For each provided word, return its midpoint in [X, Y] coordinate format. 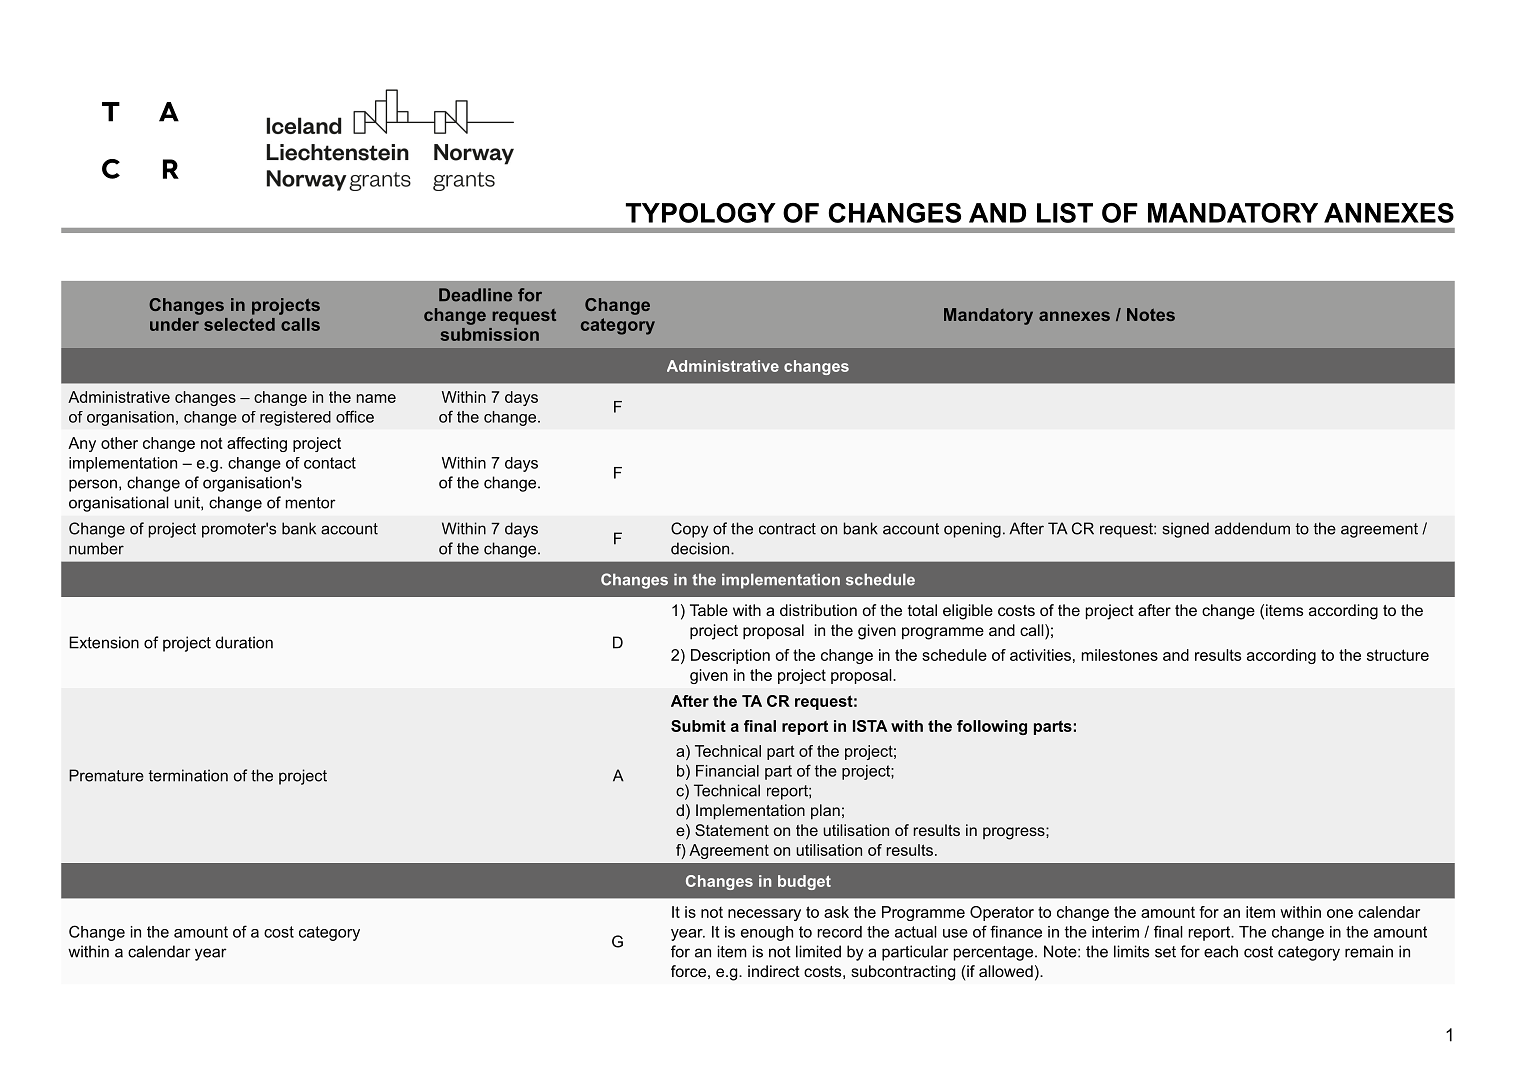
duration [244, 642]
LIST [1065, 213]
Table [709, 610]
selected [239, 324]
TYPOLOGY [701, 213]
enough [767, 933]
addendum [1252, 528]
